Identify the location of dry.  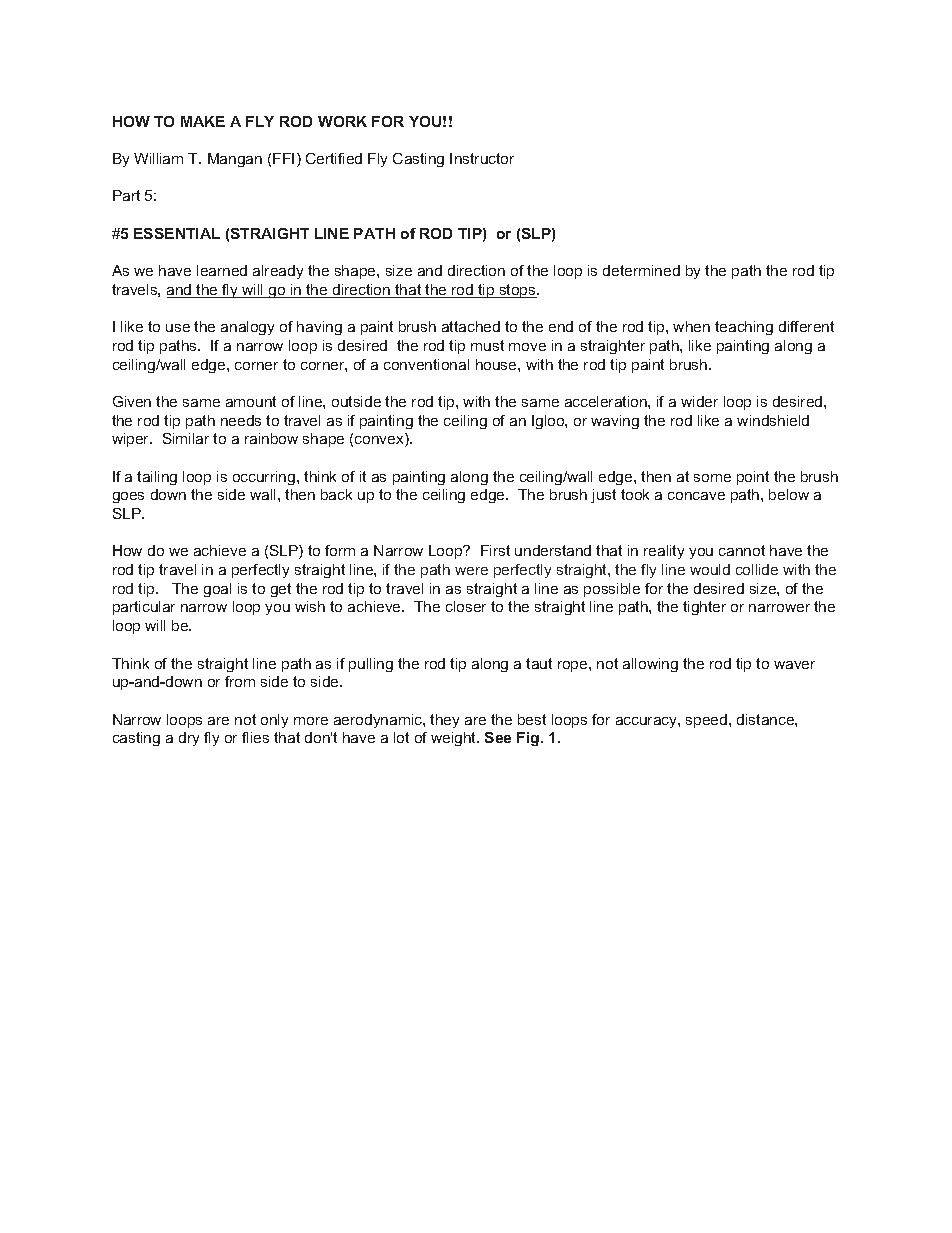
(189, 739).
